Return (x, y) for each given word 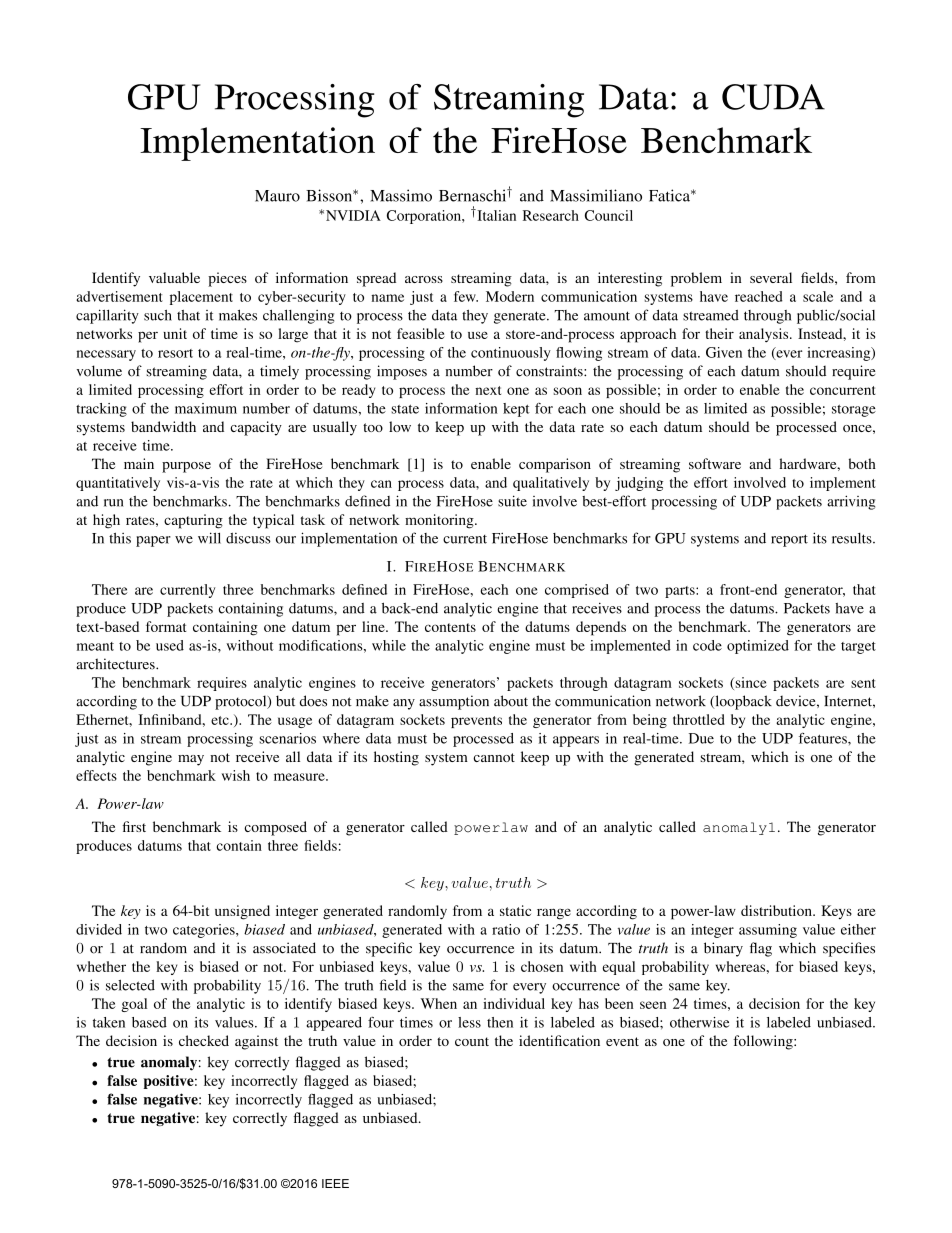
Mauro (277, 196)
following (764, 1042)
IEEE (335, 1183)
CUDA (773, 97)
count (472, 1041)
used (170, 645)
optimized (758, 647)
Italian (495, 215)
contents (450, 627)
